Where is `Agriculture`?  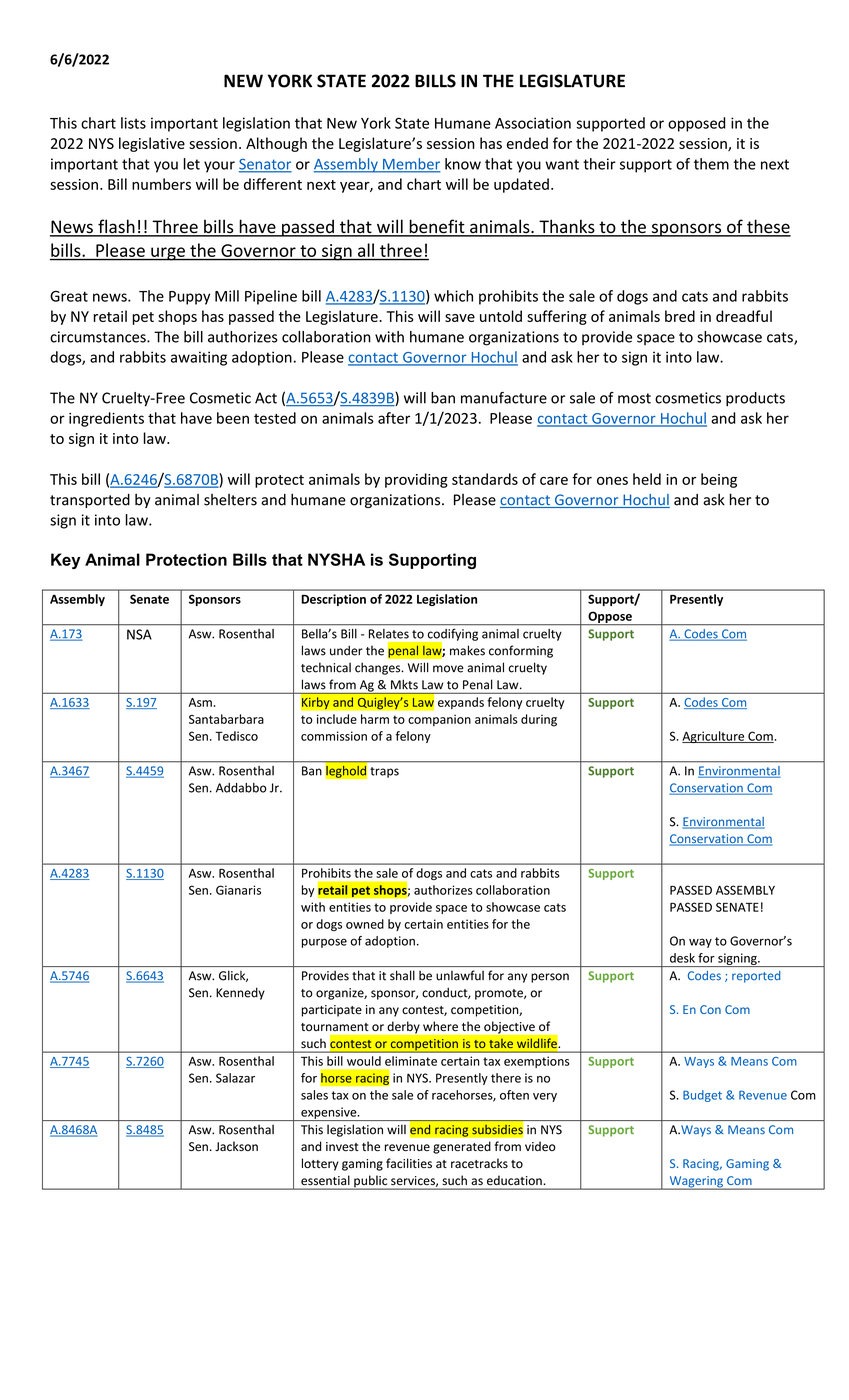
Agriculture is located at coordinates (714, 737).
